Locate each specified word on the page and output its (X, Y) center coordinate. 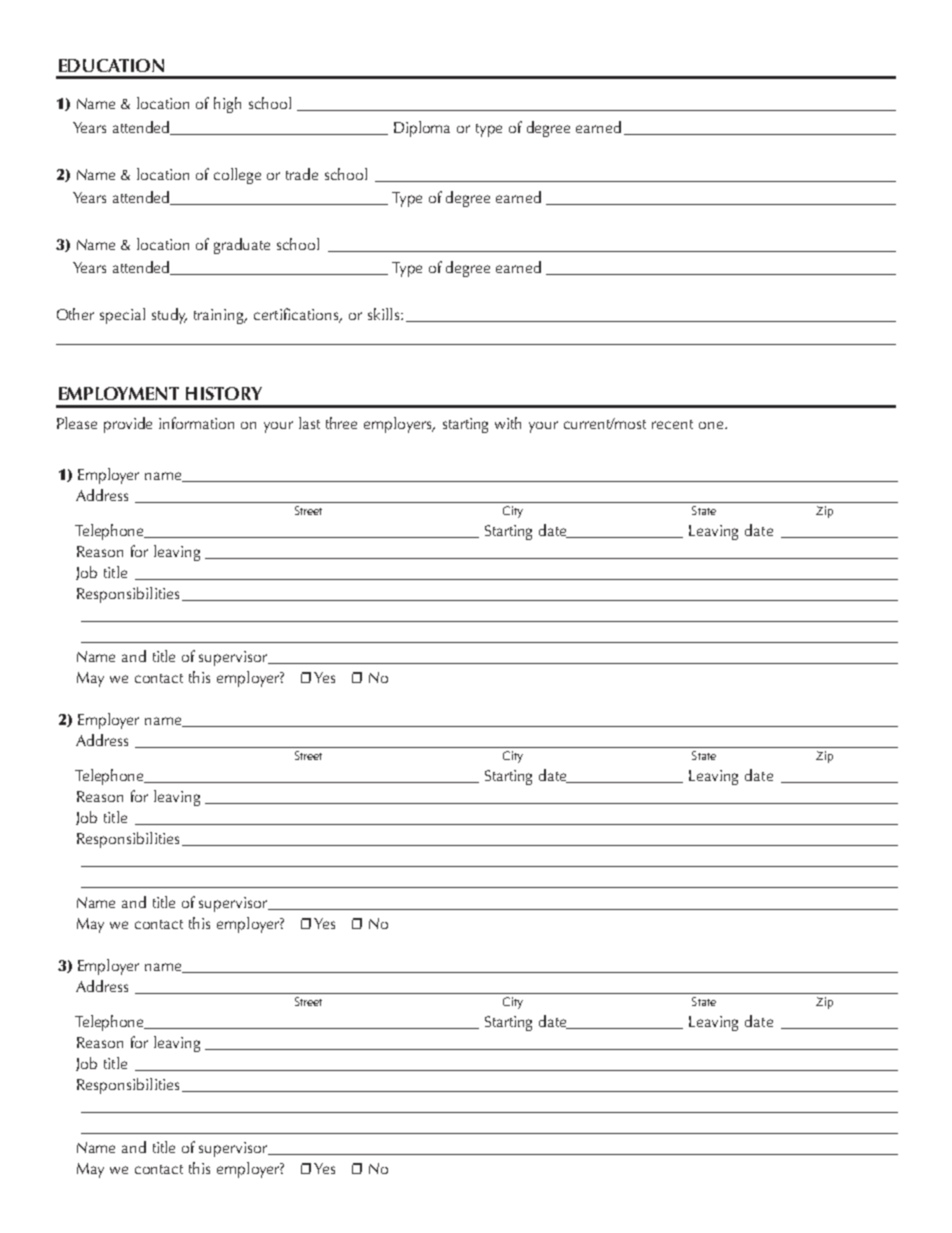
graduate (242, 246)
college (237, 176)
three (341, 423)
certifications (297, 315)
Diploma (422, 129)
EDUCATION (111, 65)
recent (672, 424)
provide (128, 425)
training (220, 316)
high (227, 105)
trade (302, 174)
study (169, 316)
